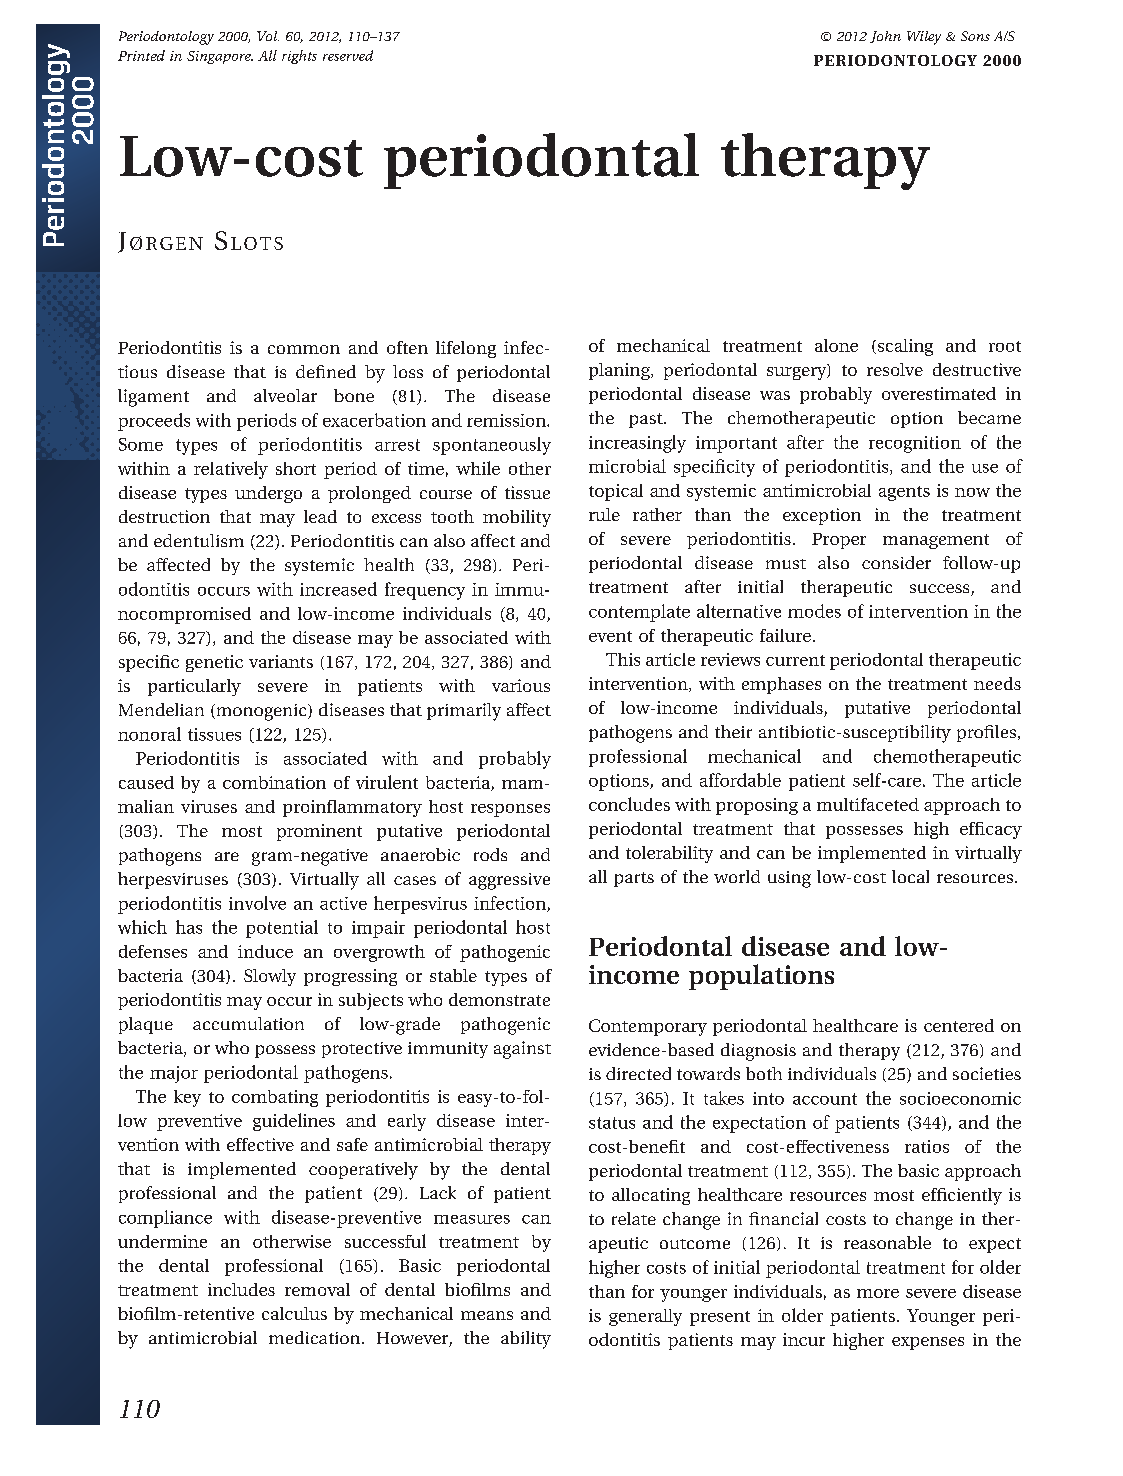 Image resolution: width=1123 pixels, height=1476 pixels. Describe the element at coordinates (910, 876) in the screenshot. I see `local` at that location.
